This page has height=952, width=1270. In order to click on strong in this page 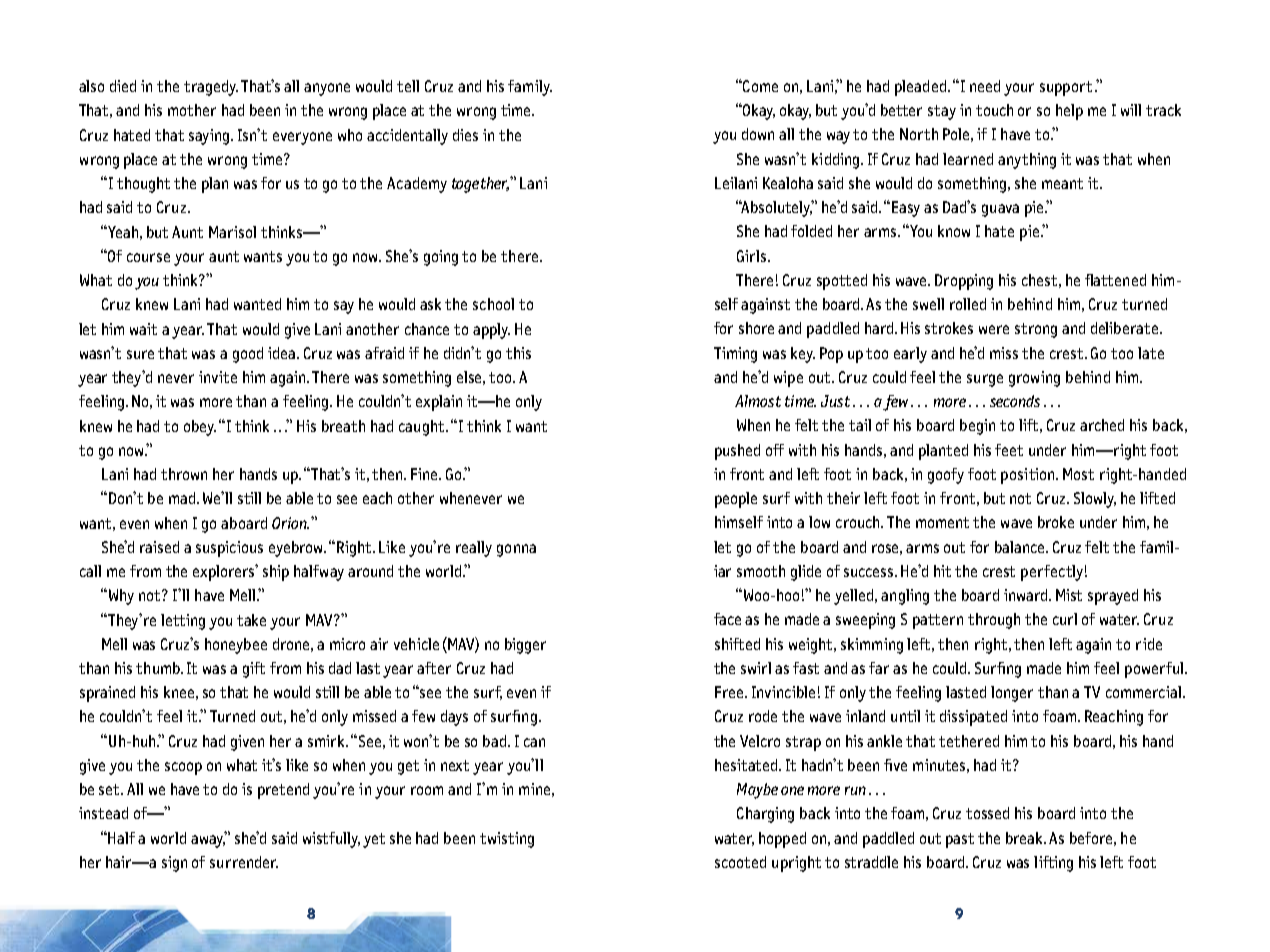, I will do `click(1036, 330)`.
